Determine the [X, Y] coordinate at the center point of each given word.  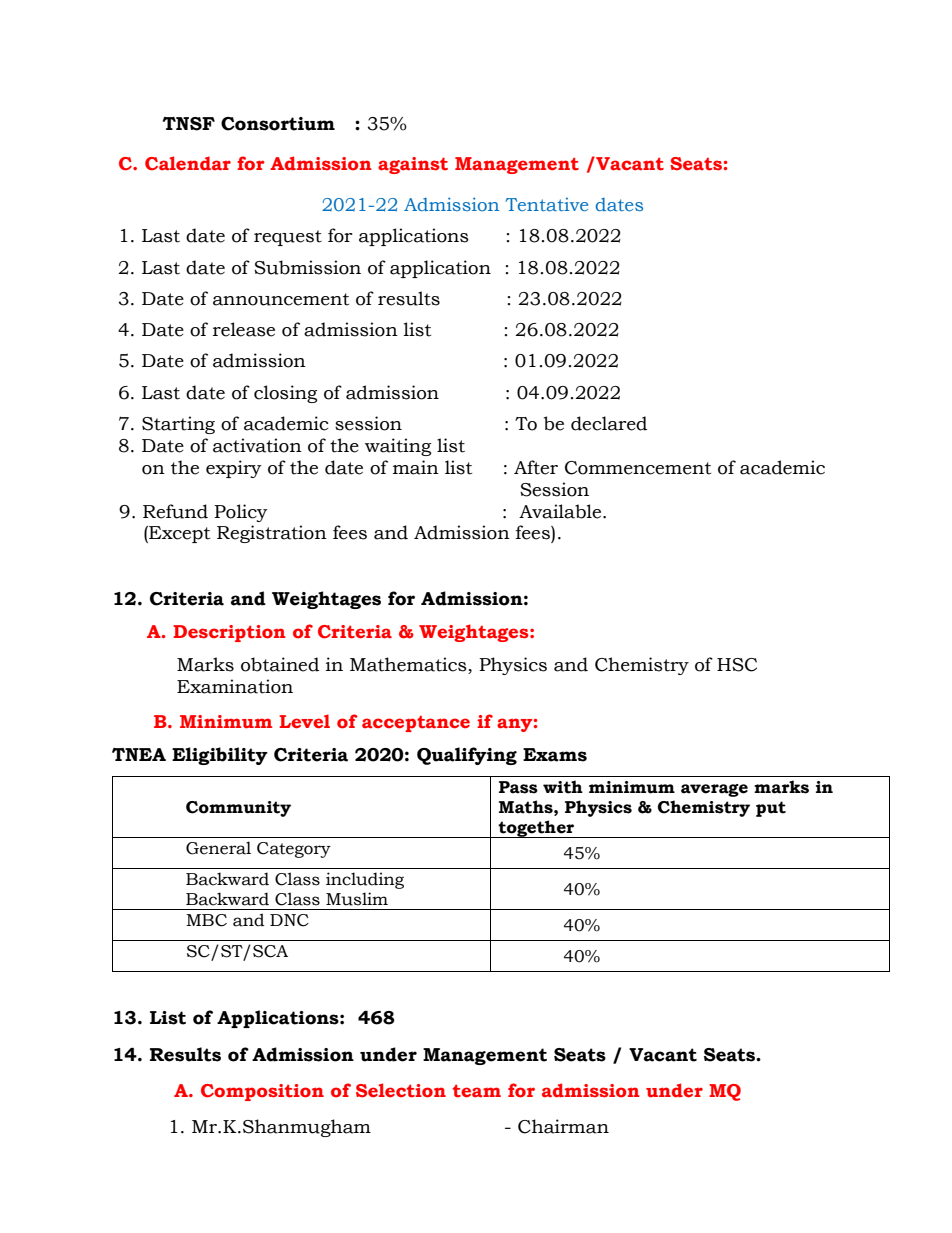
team [477, 1091]
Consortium [278, 124]
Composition [262, 1092]
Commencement [638, 468]
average [714, 790]
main [416, 467]
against [413, 165]
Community [238, 809]
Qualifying [467, 756]
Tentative [546, 204]
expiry [234, 469]
